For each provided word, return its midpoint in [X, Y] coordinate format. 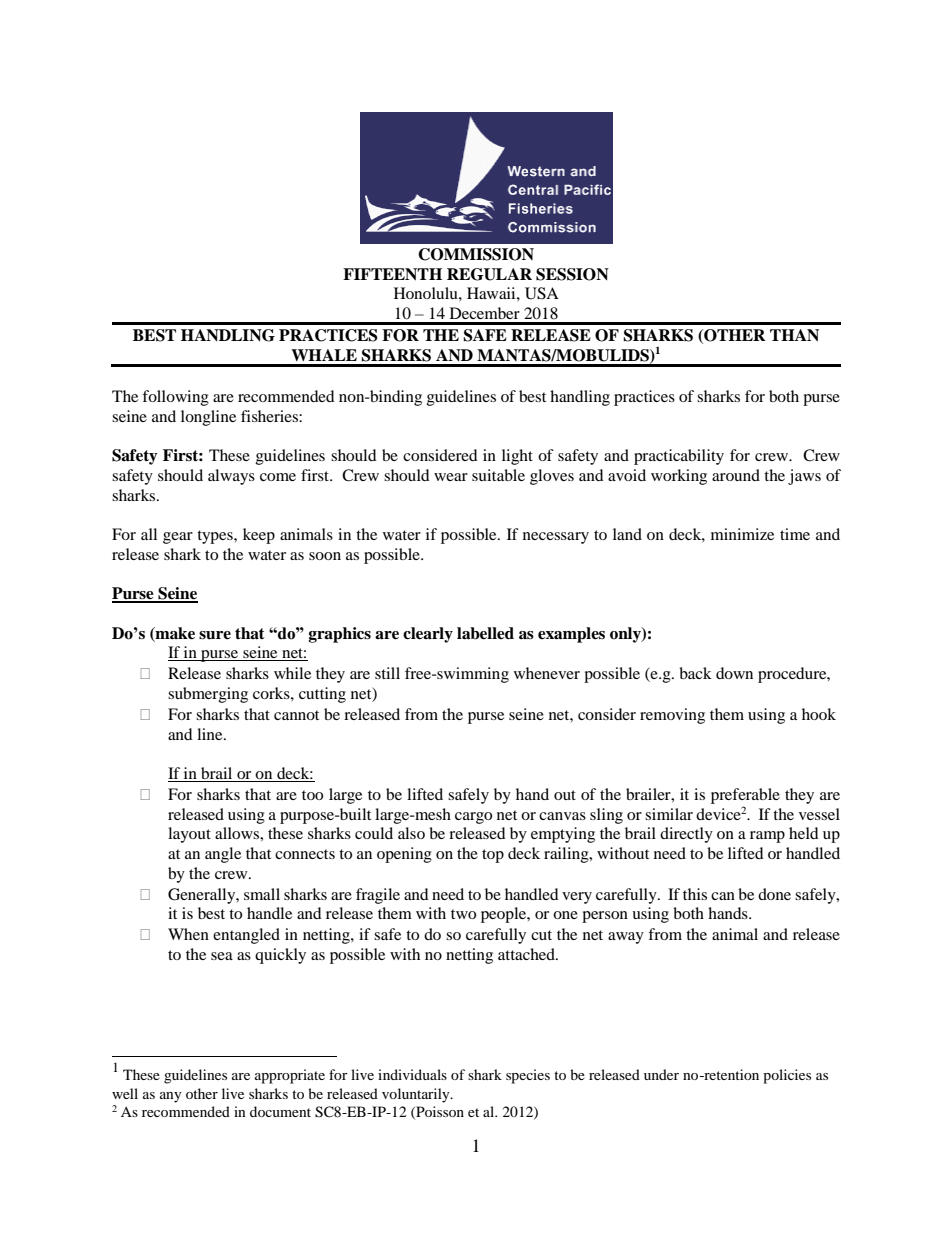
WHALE [324, 355]
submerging [208, 695]
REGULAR [489, 274]
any [171, 1097]
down [734, 673]
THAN [794, 335]
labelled [485, 633]
